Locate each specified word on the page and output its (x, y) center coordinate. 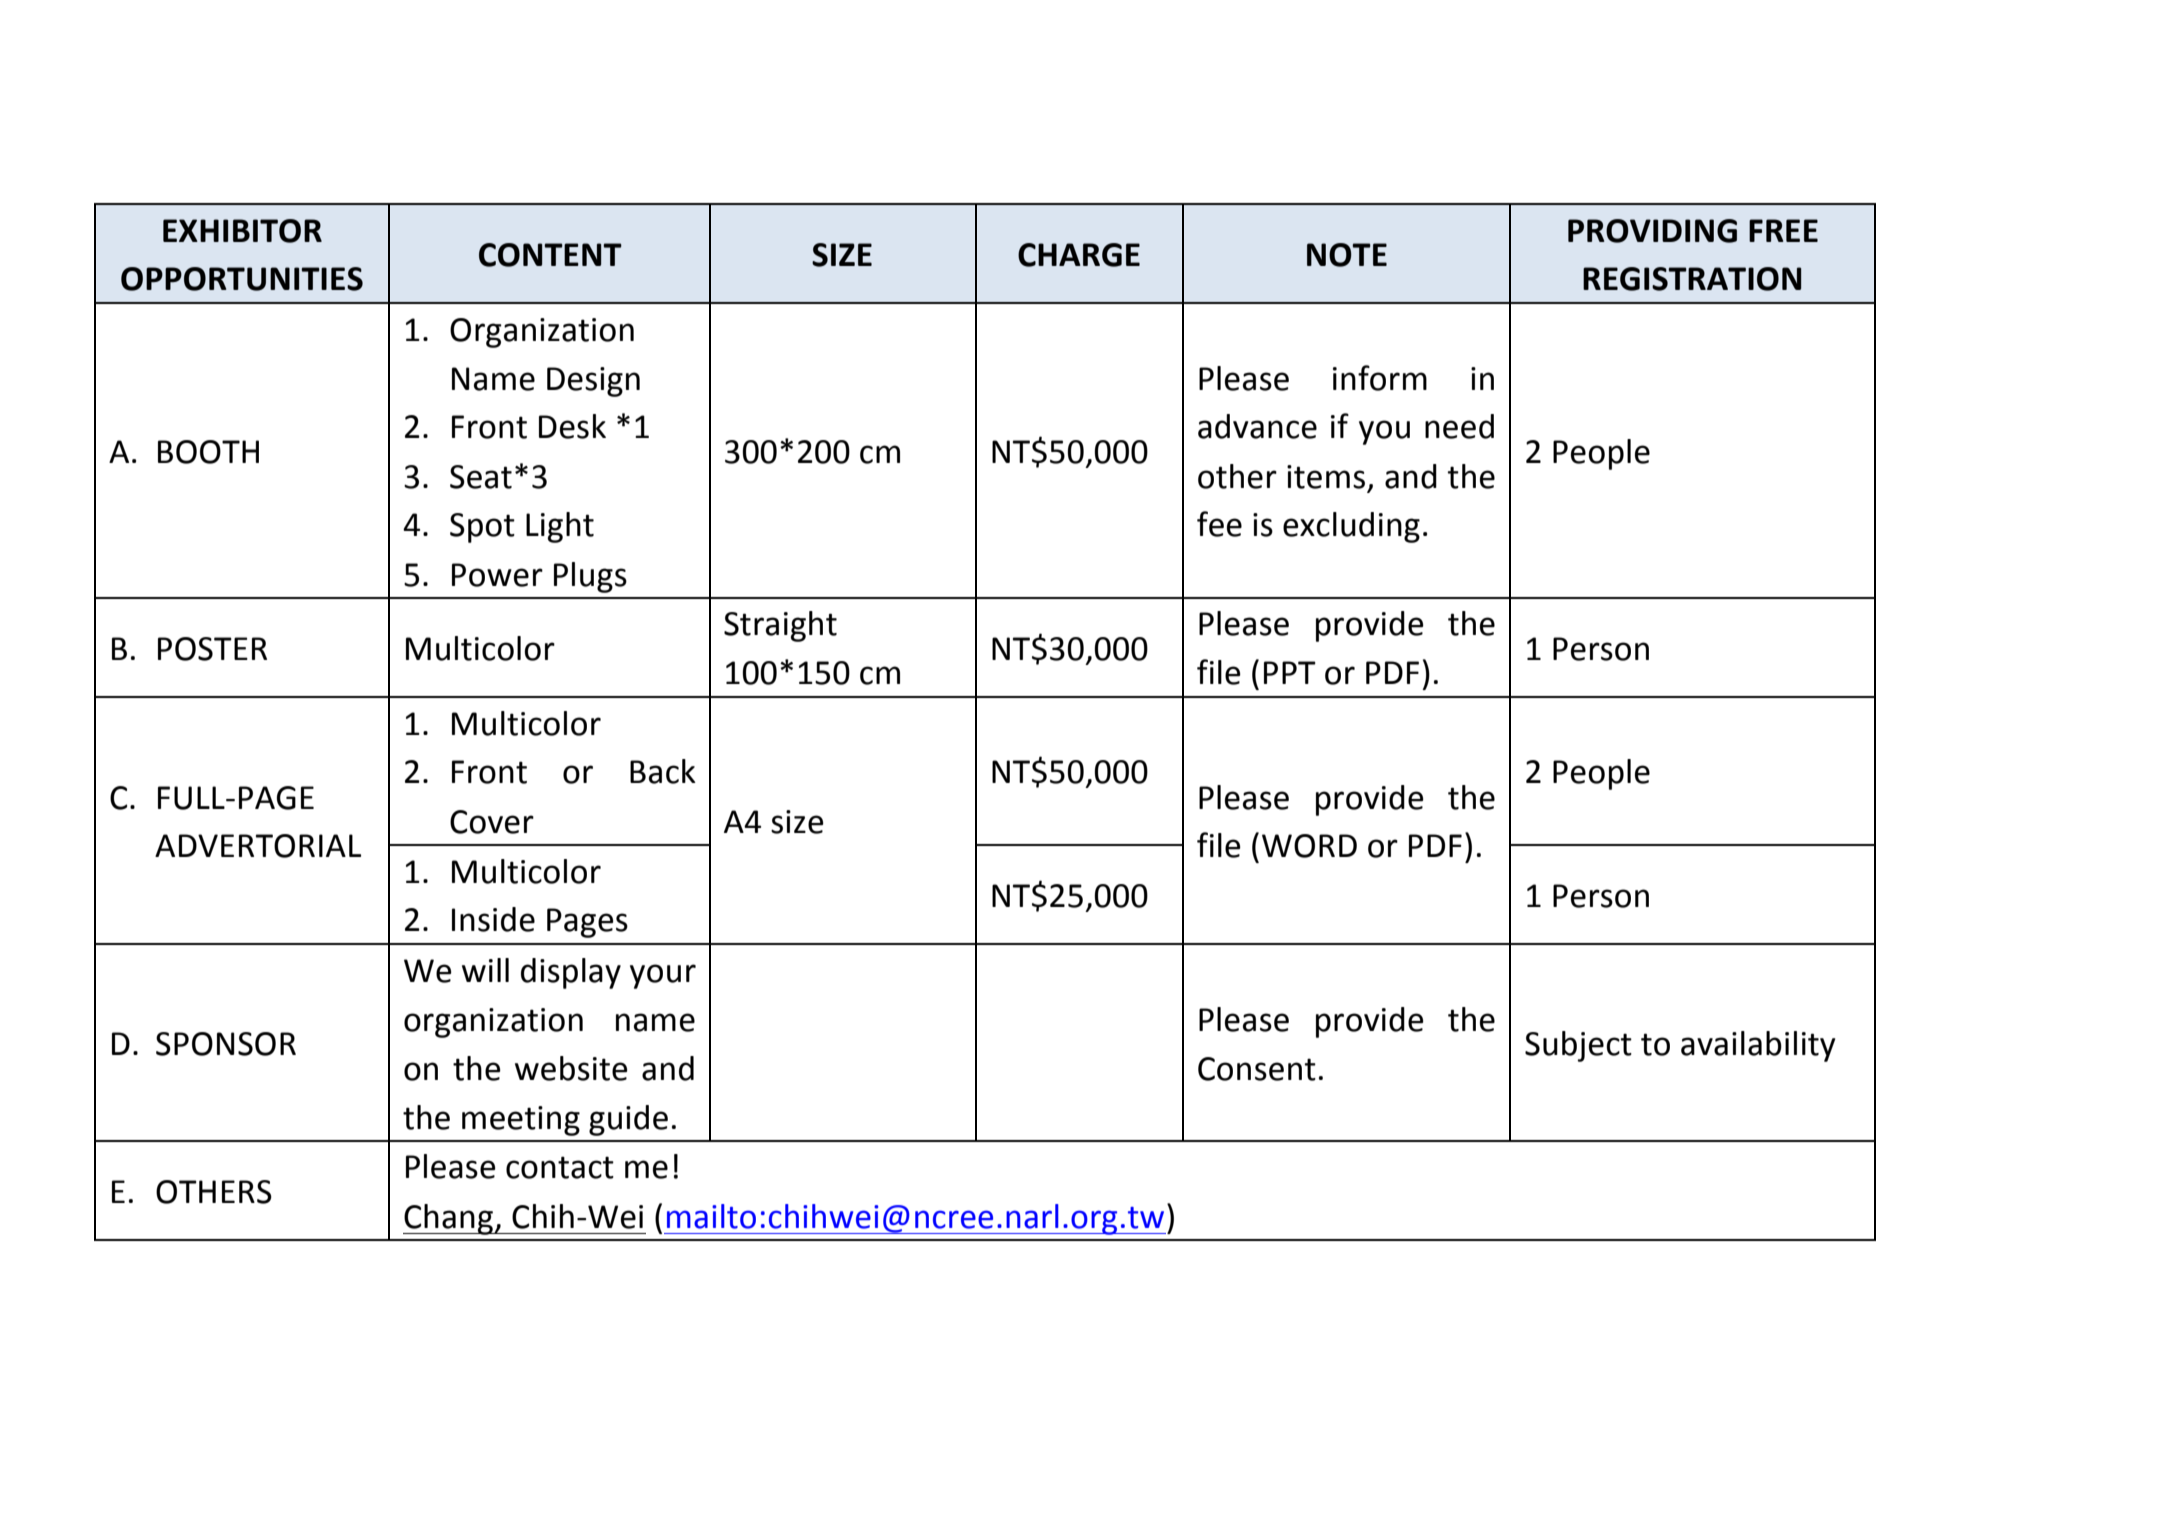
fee (1219, 524)
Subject (1578, 1046)
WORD (1309, 846)
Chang (449, 1219)
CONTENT (550, 255)
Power (497, 575)
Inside (493, 919)
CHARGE (1079, 255)
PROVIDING (1652, 231)
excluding (1351, 527)
